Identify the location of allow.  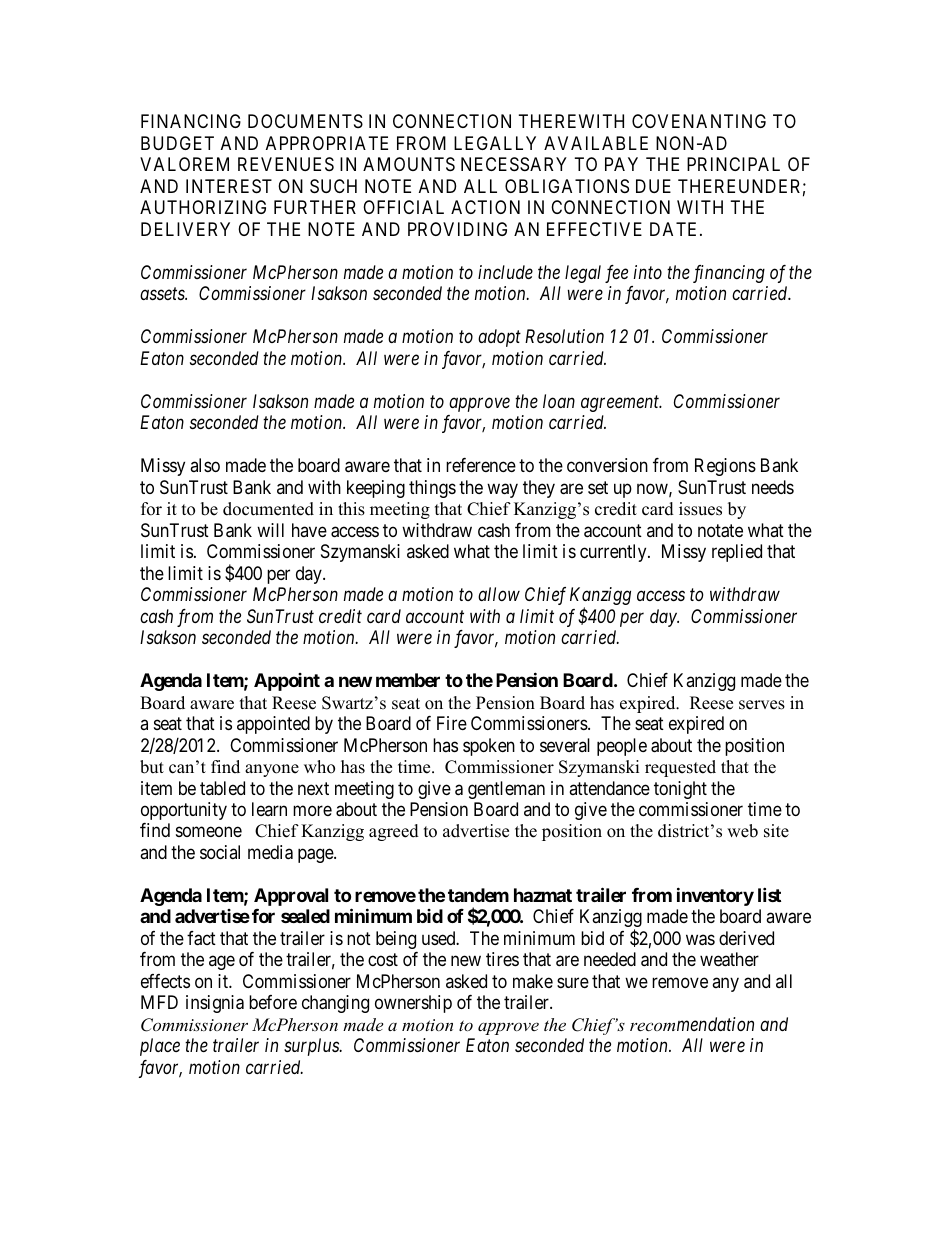
(499, 594).
